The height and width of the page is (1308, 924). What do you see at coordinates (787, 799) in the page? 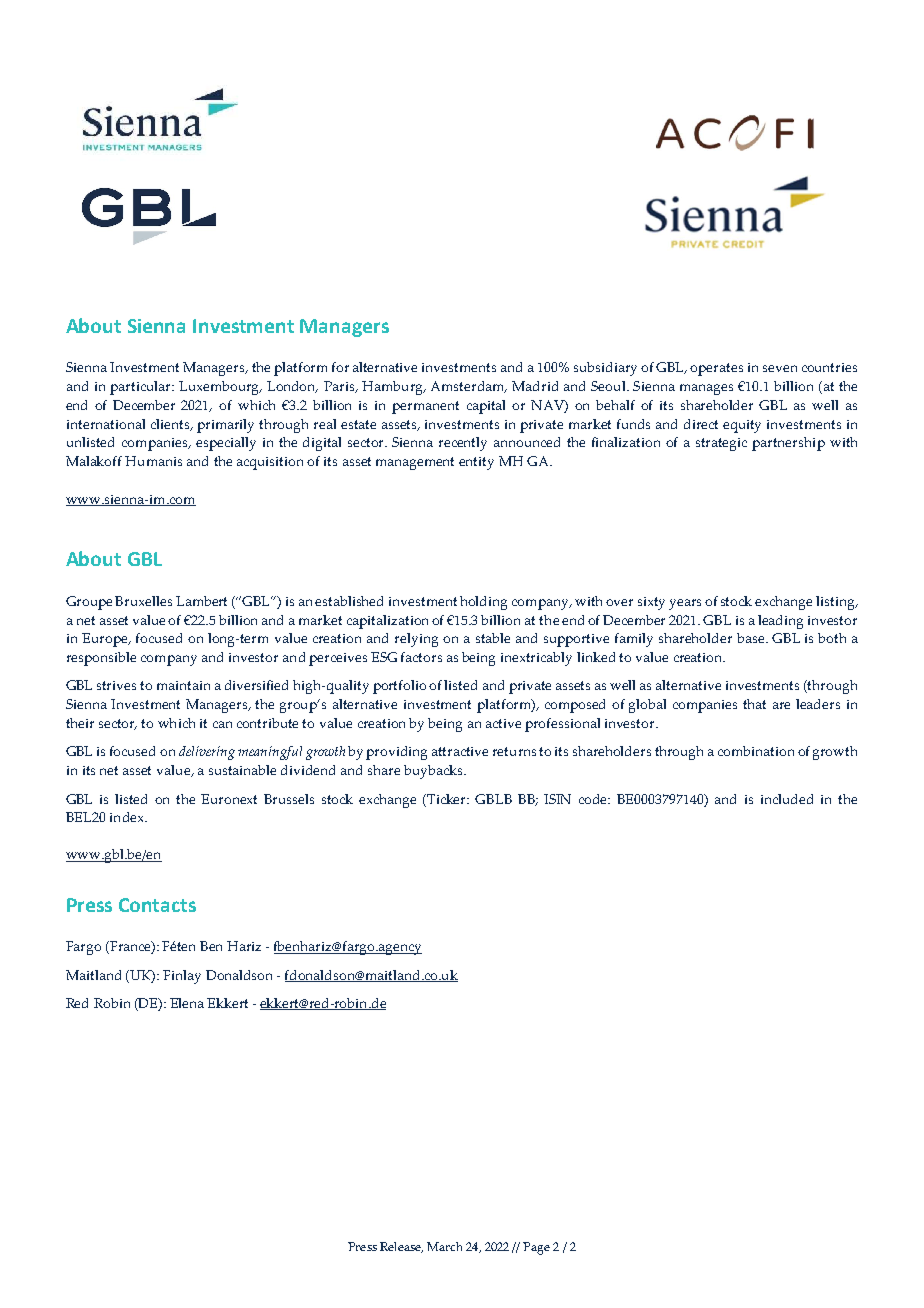
I see `included` at bounding box center [787, 799].
